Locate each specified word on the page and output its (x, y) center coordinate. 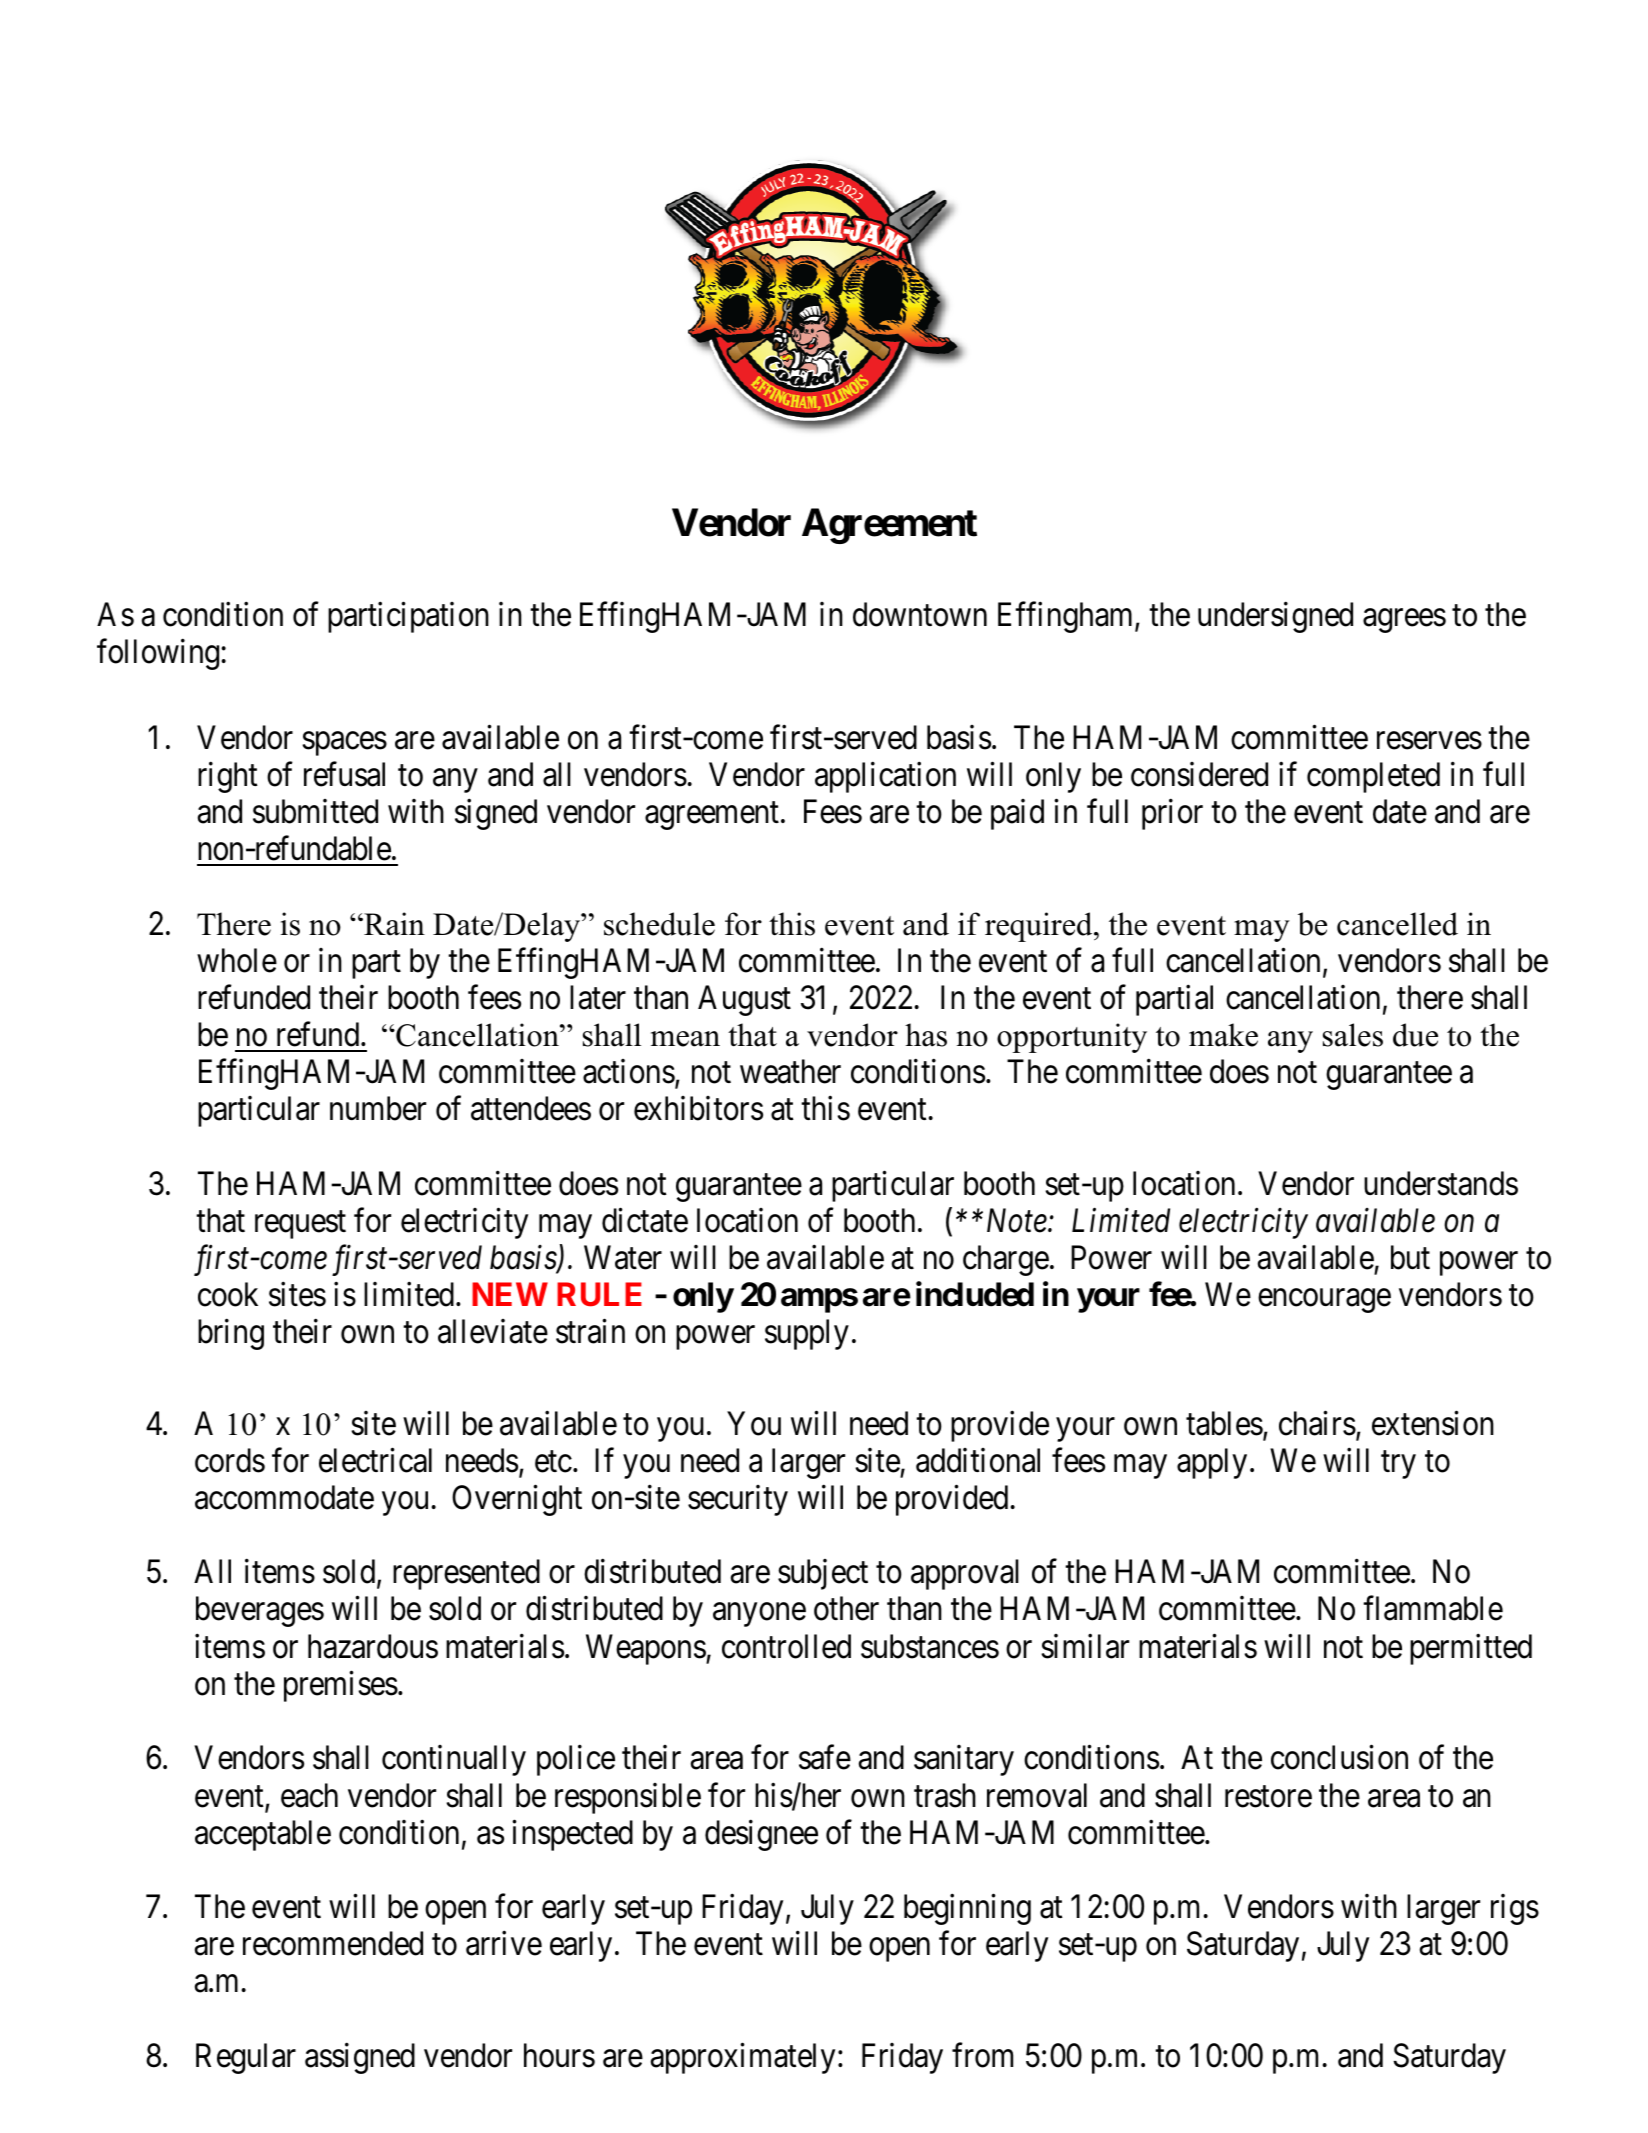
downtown (920, 614)
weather (790, 1071)
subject (823, 1574)
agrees (1404, 621)
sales (1353, 1035)
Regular (246, 2058)
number (378, 1108)
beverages (260, 1611)
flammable (1433, 1608)
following (159, 654)
